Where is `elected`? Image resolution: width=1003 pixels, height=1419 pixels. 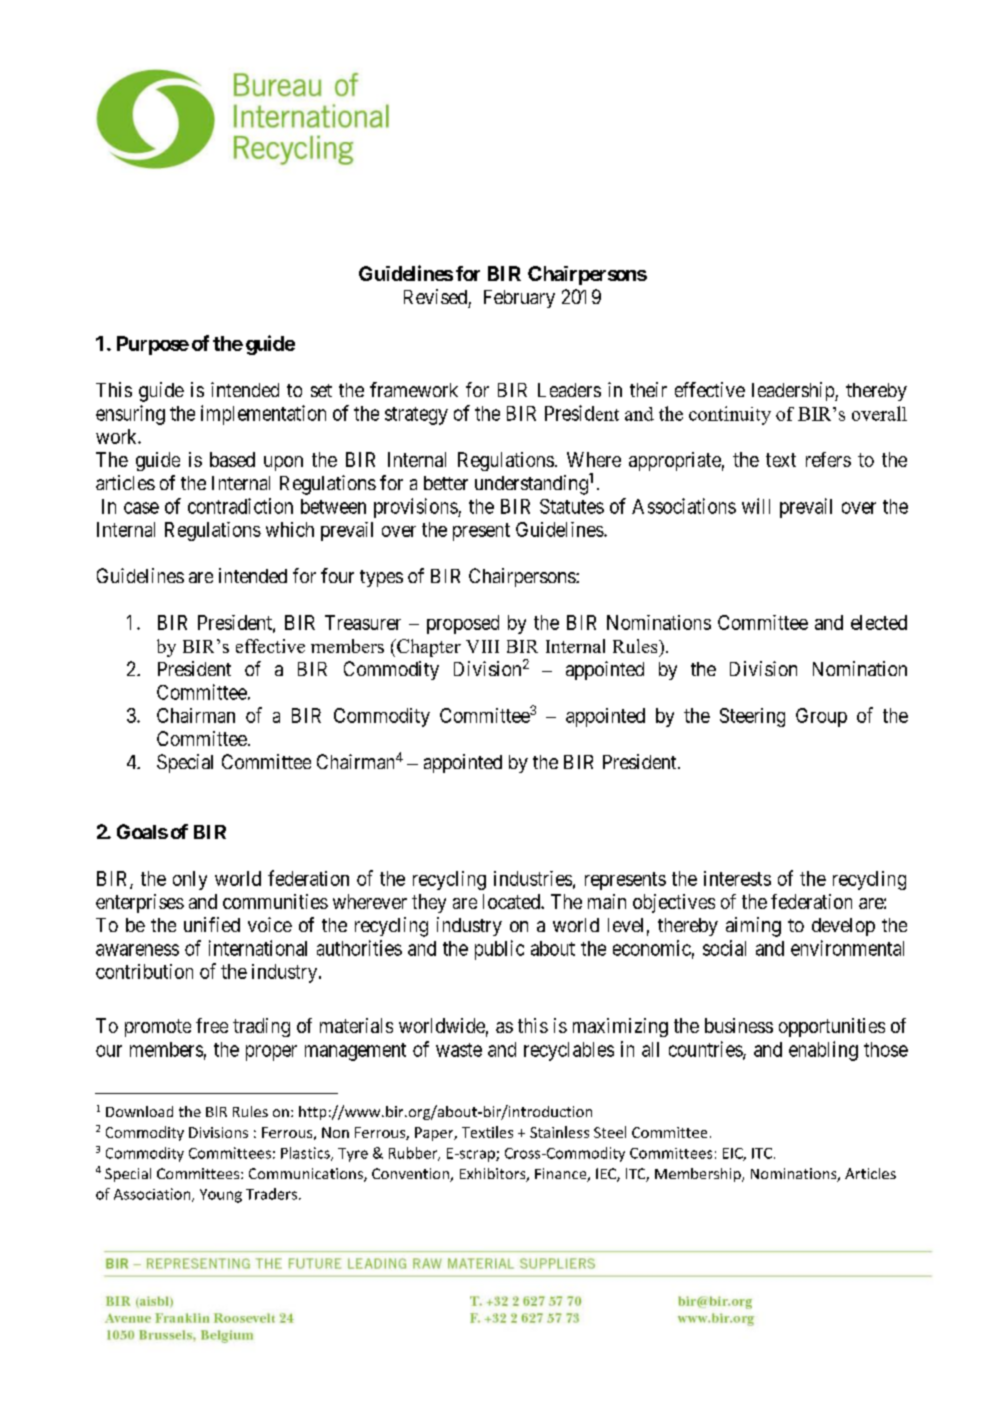
elected is located at coordinates (879, 622).
